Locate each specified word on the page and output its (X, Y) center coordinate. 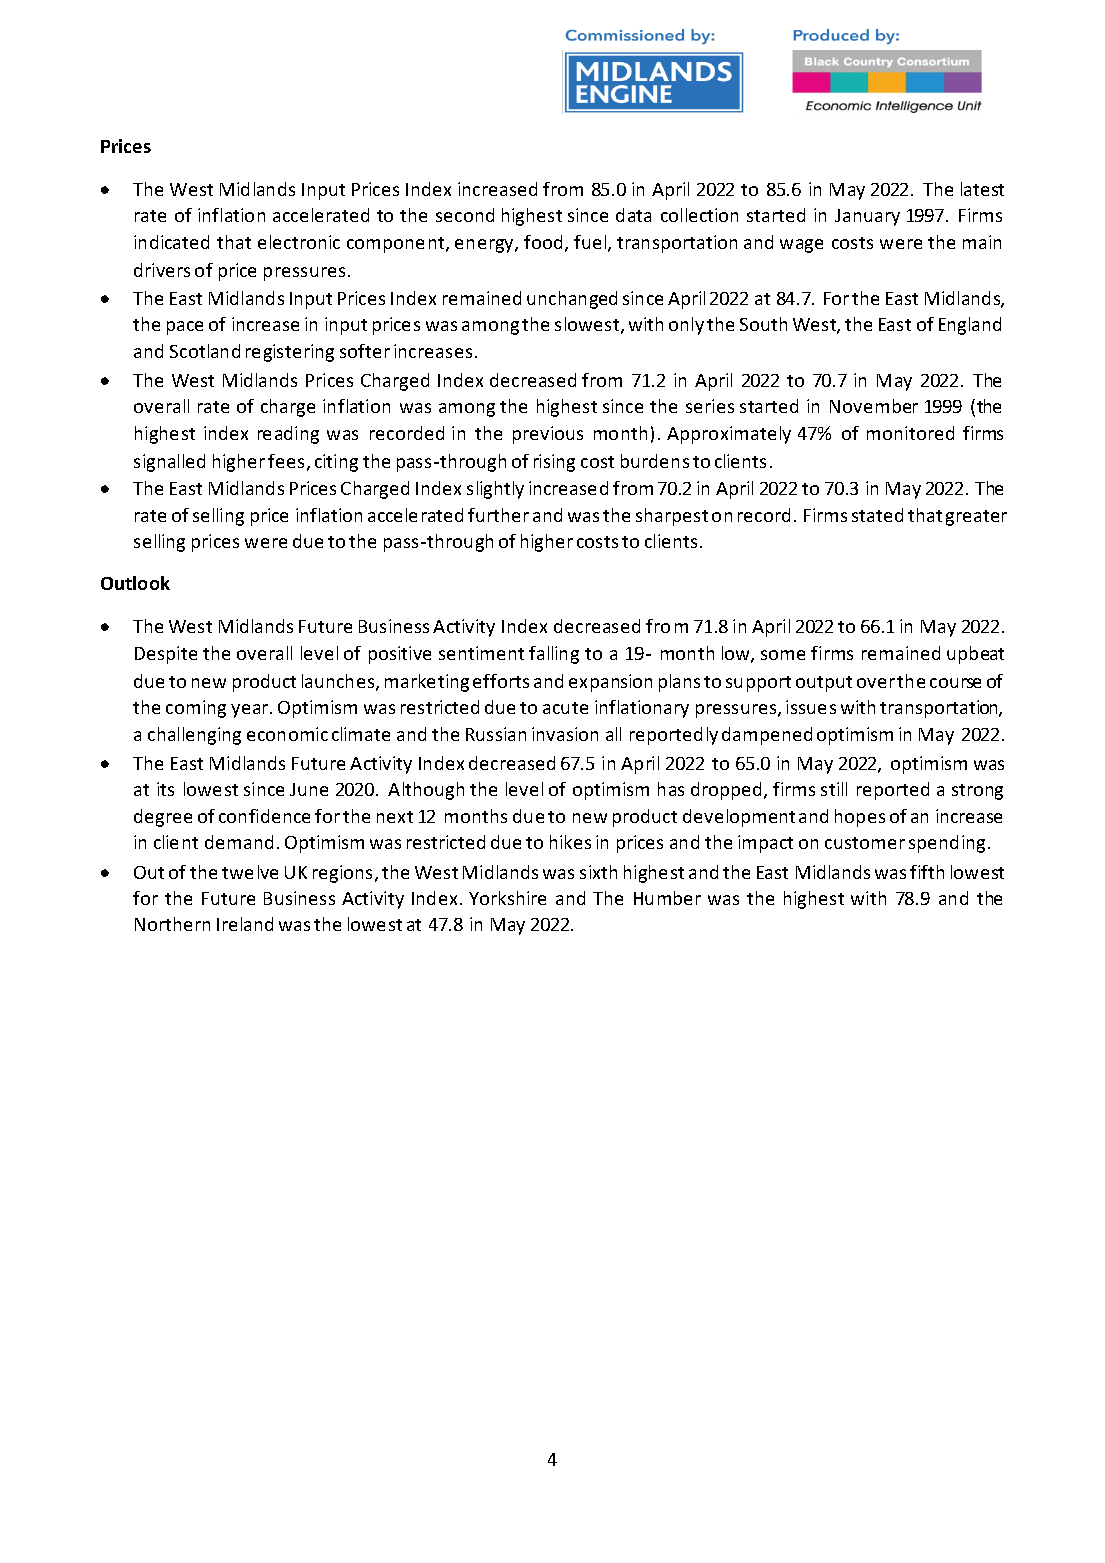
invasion (565, 734)
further (498, 515)
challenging (194, 736)
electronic (299, 242)
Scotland (205, 351)
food (543, 242)
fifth (927, 872)
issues (811, 707)
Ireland (245, 924)
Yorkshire (507, 898)
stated (877, 515)
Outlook (135, 583)
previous (548, 435)
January (867, 217)
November (874, 406)
